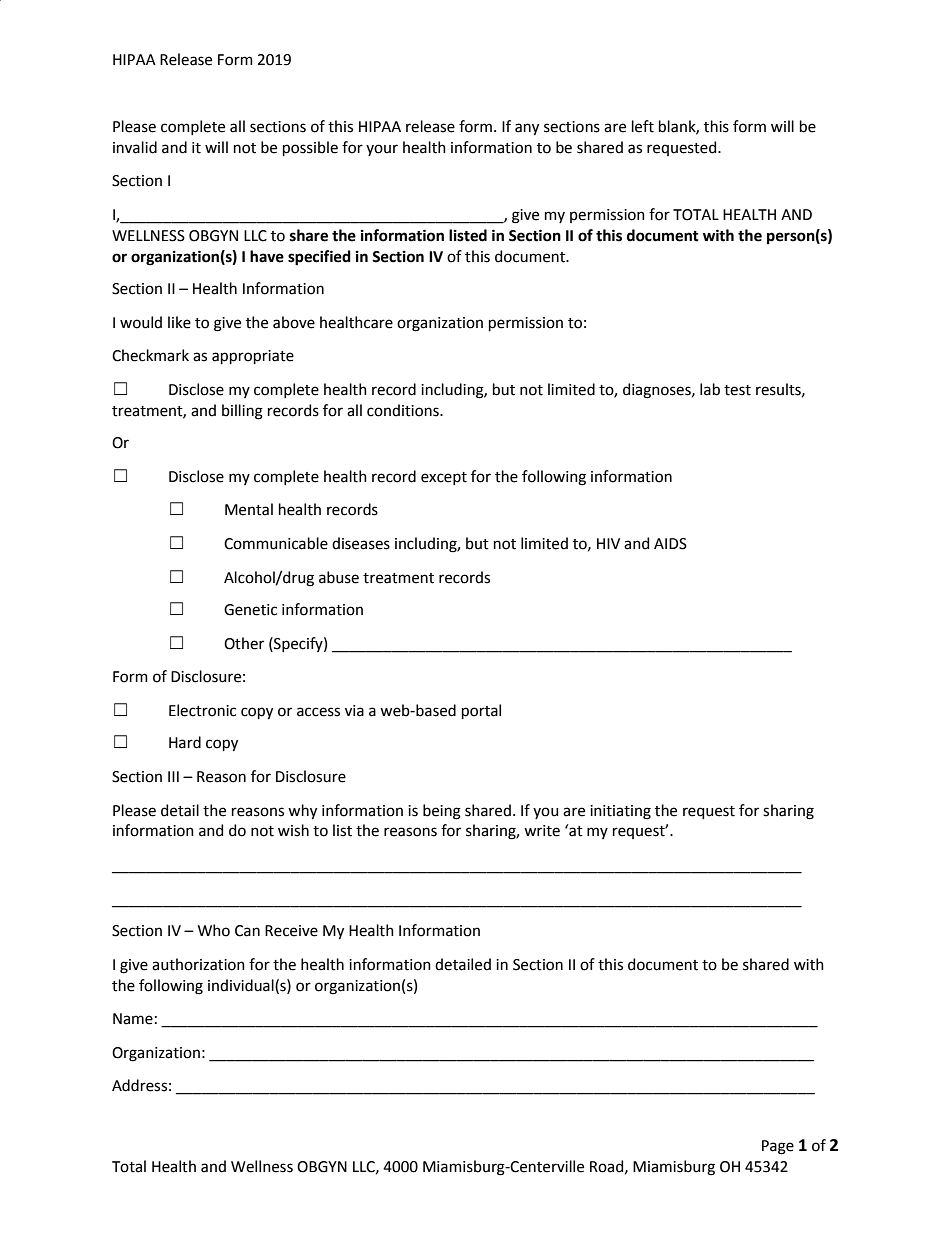  I want to click on your, so click(382, 150).
